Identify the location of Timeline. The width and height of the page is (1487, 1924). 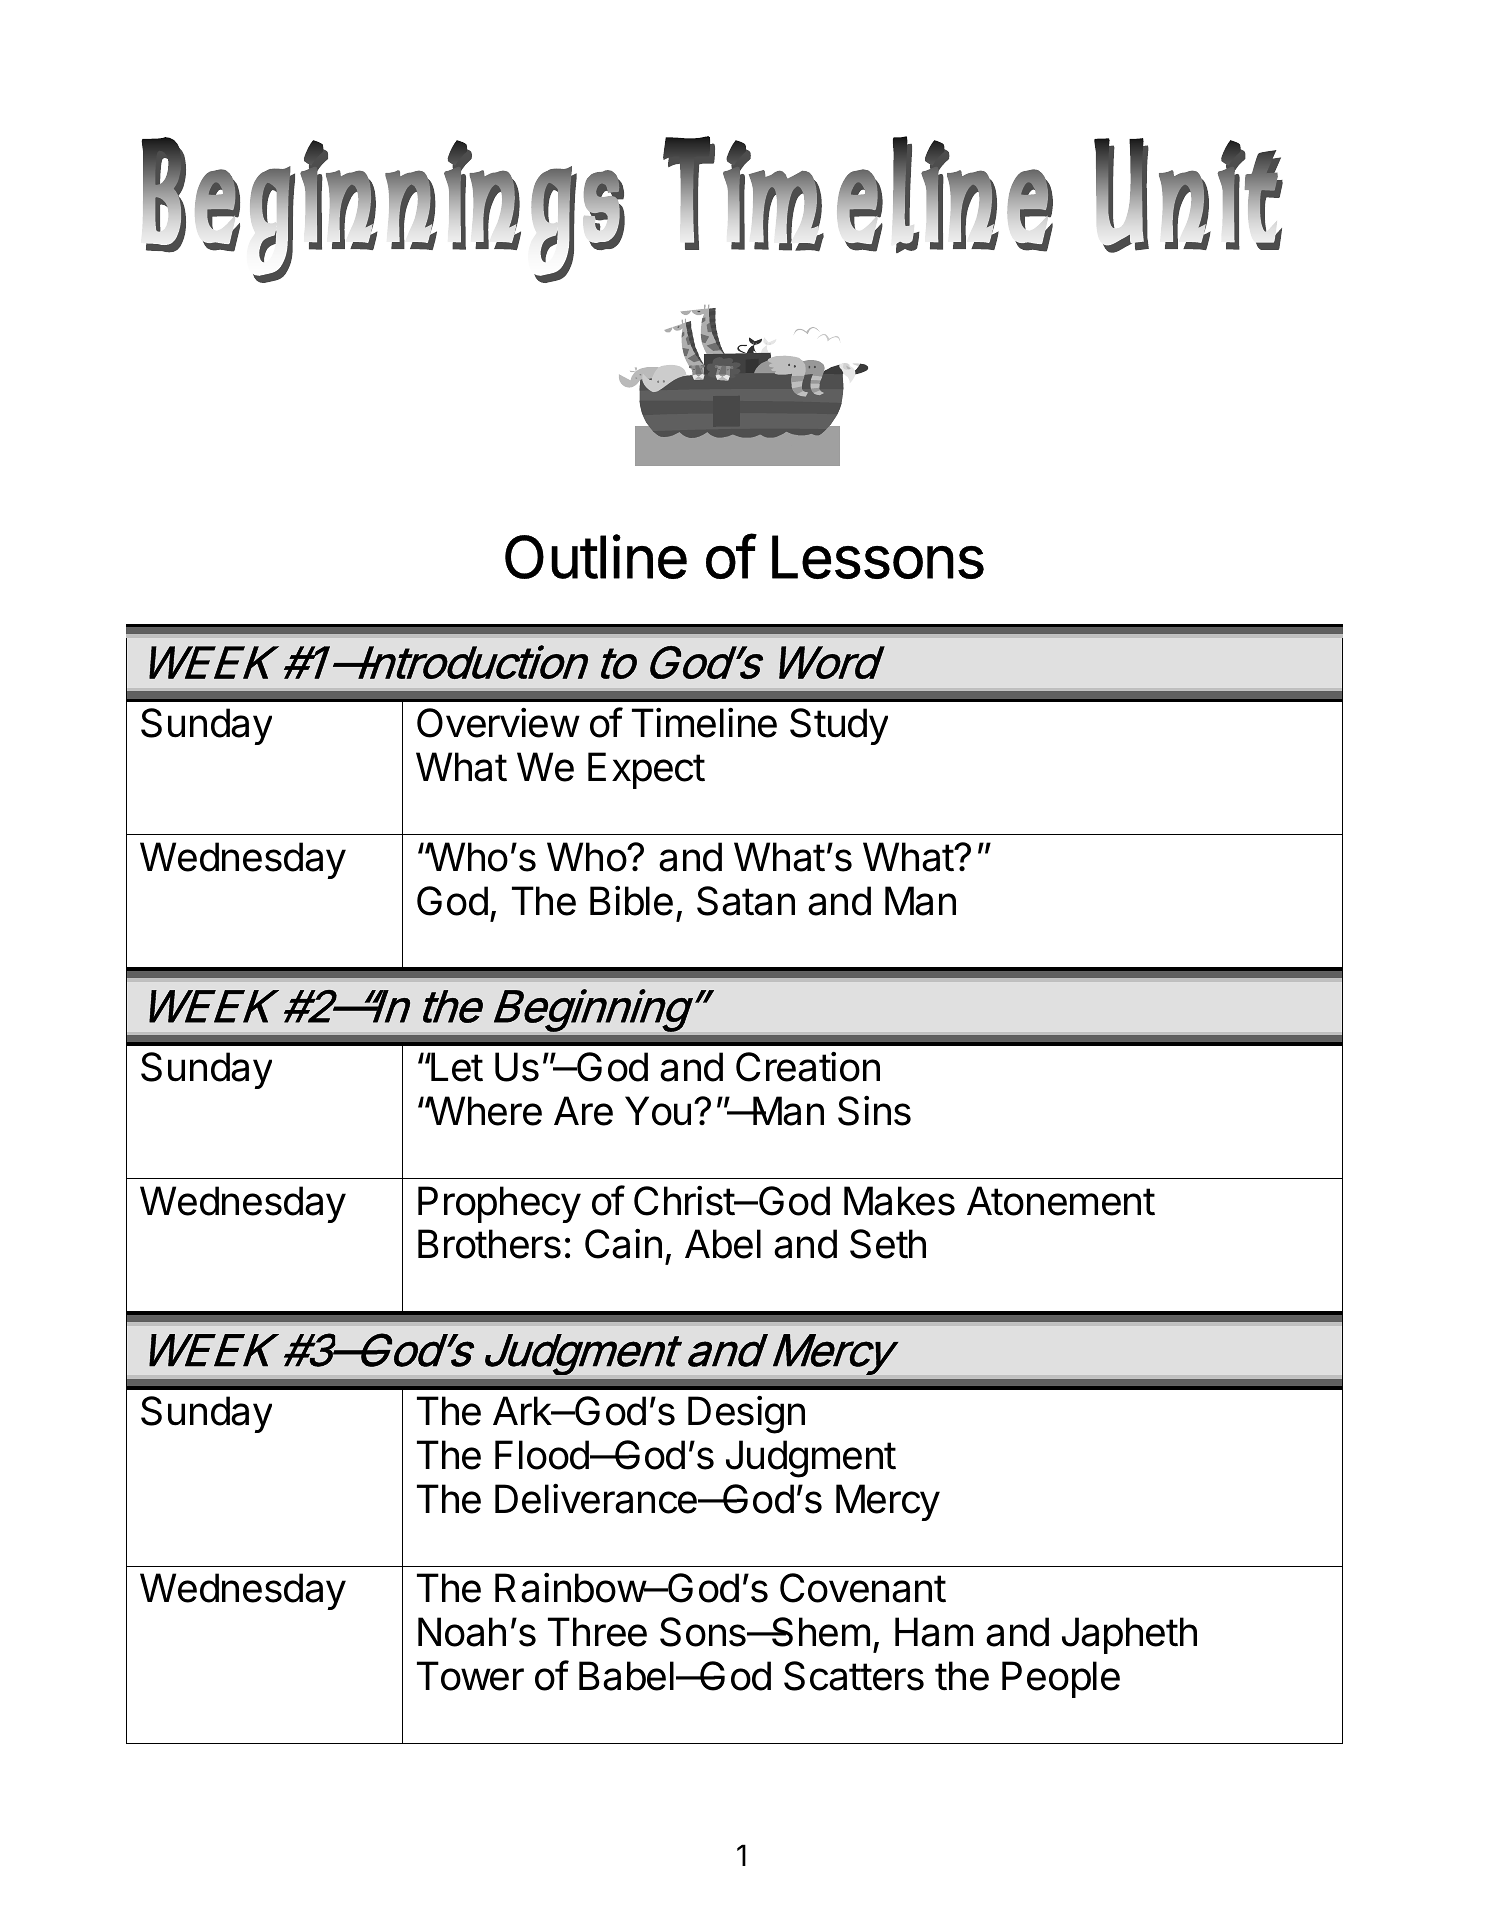
(704, 723).
